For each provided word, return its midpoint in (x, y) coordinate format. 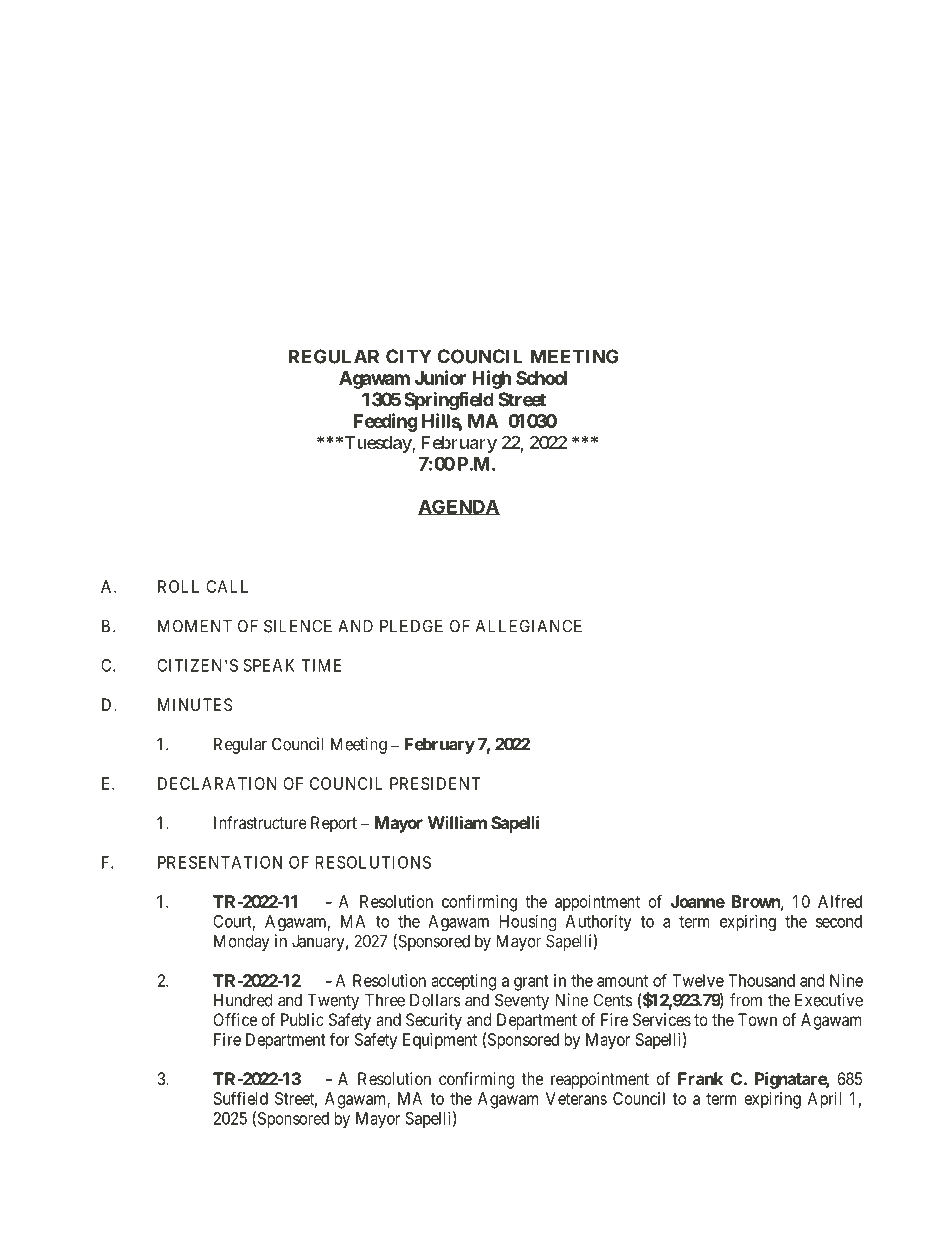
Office (235, 1019)
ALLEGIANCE (529, 626)
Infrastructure (260, 822)
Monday (241, 942)
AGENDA (459, 507)
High (491, 379)
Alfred (840, 901)
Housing (528, 923)
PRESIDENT (435, 783)
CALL (227, 586)
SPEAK (269, 665)
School (541, 378)
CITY (409, 356)
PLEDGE (411, 626)
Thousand (761, 980)
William (457, 822)
